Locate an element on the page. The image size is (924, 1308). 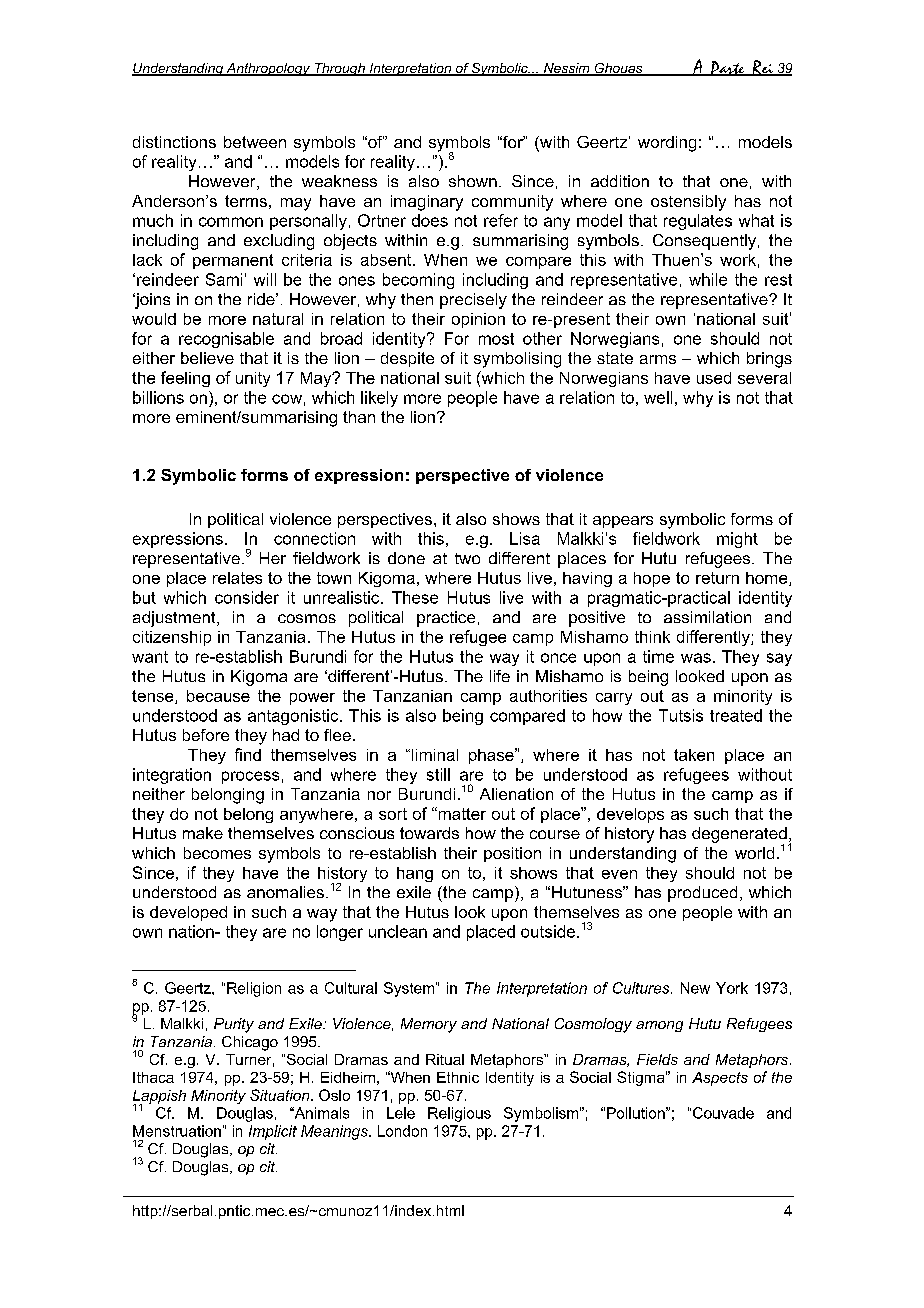
between is located at coordinates (255, 142).
